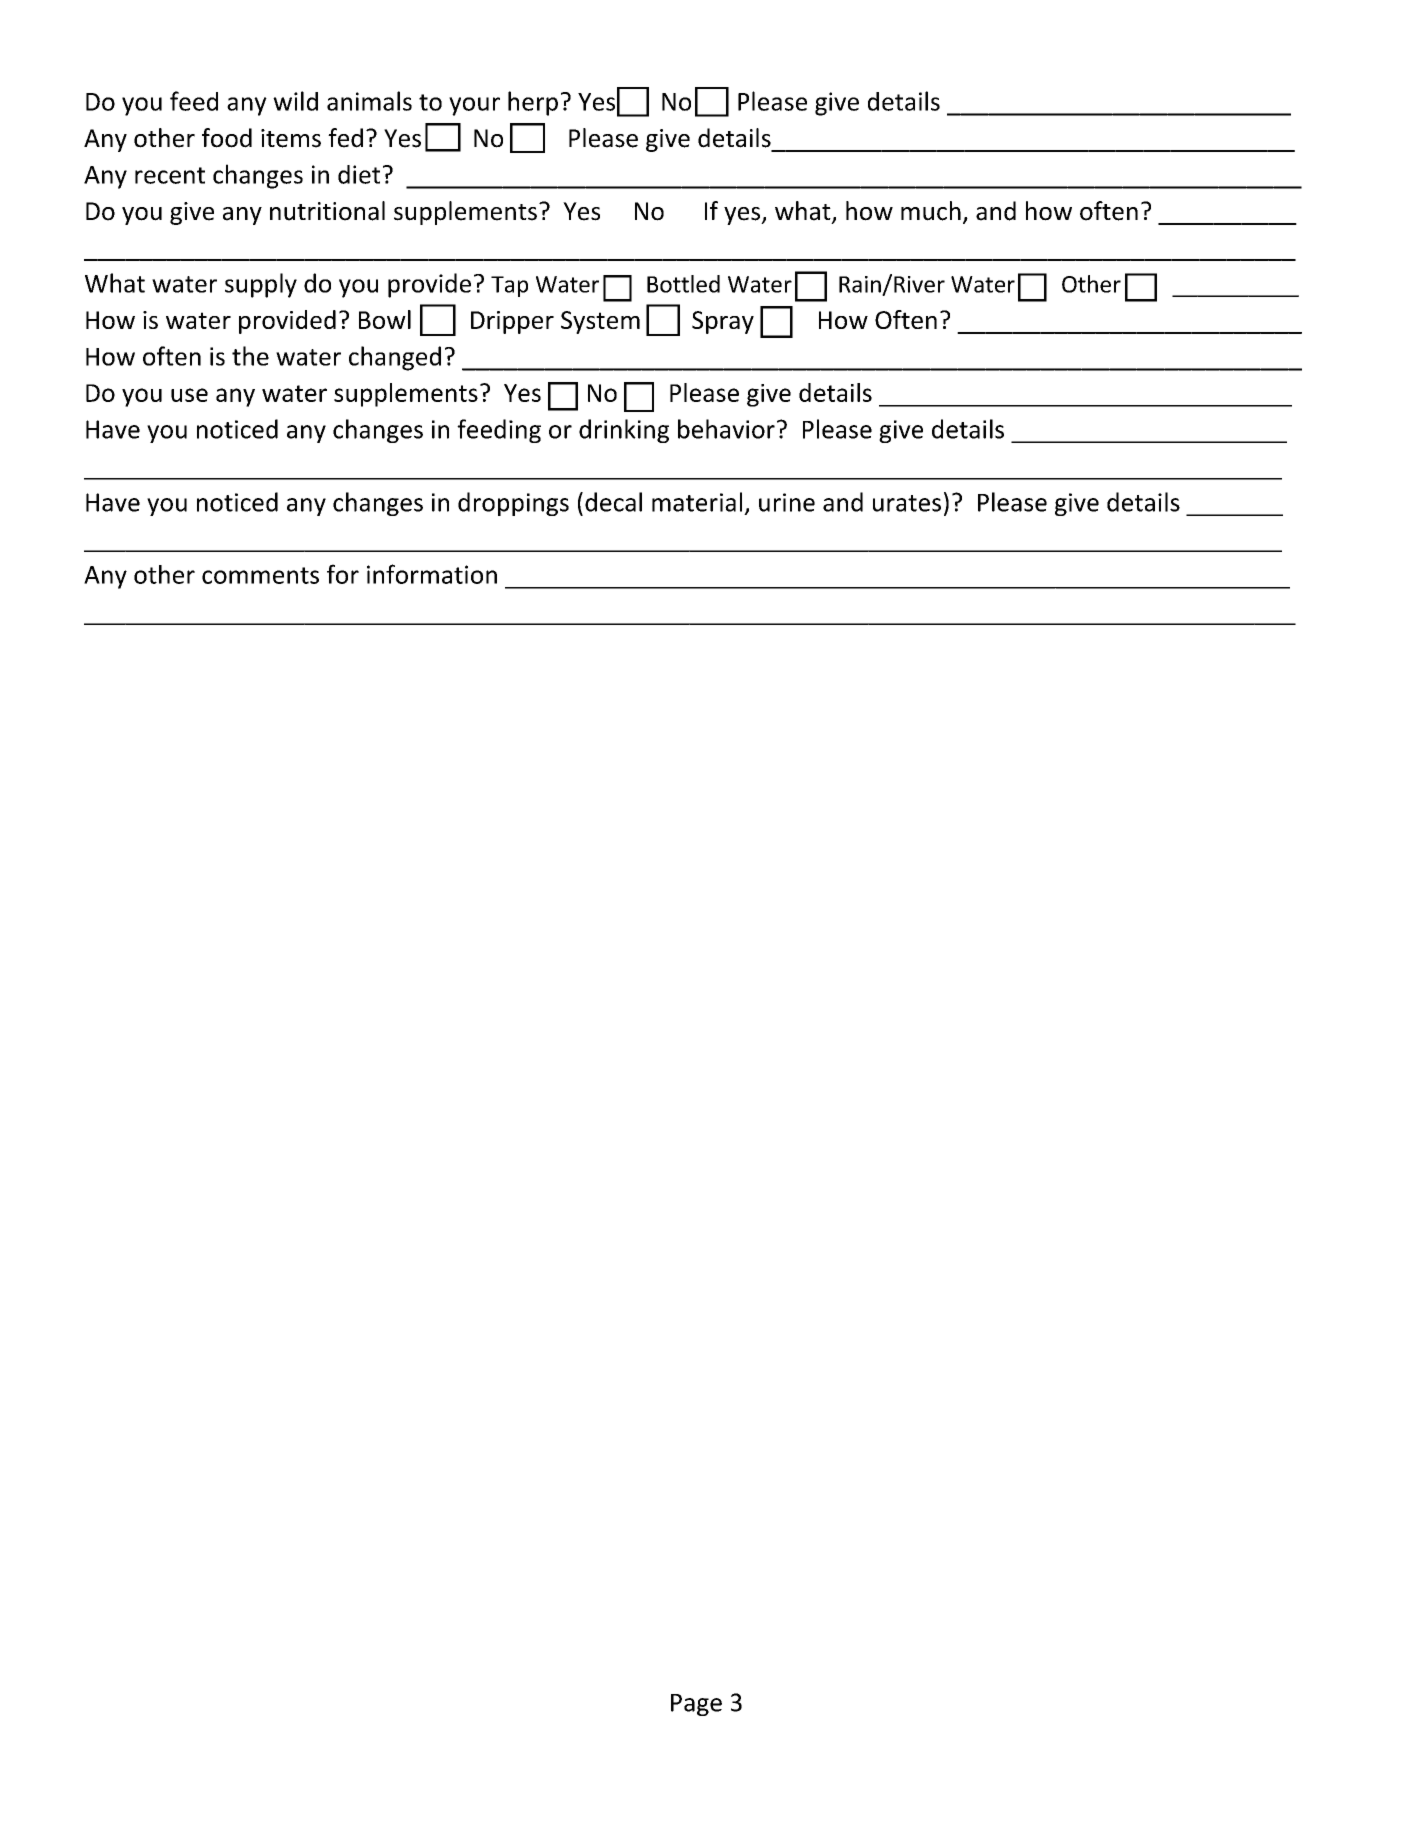 The height and width of the screenshot is (1824, 1410). Describe the element at coordinates (474, 106) in the screenshot. I see `your` at that location.
